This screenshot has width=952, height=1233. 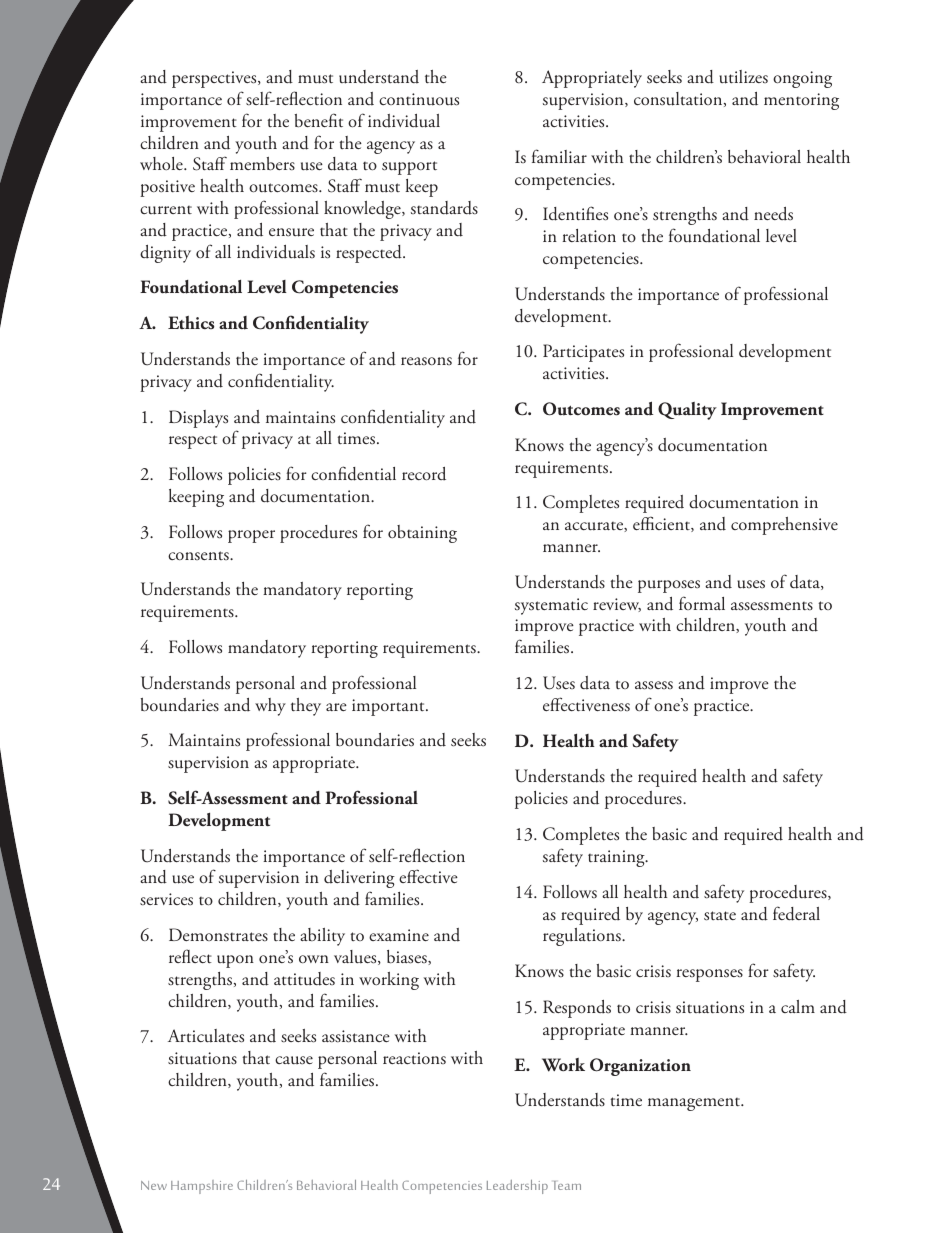 What do you see at coordinates (408, 957) in the screenshot?
I see `biases` at bounding box center [408, 957].
